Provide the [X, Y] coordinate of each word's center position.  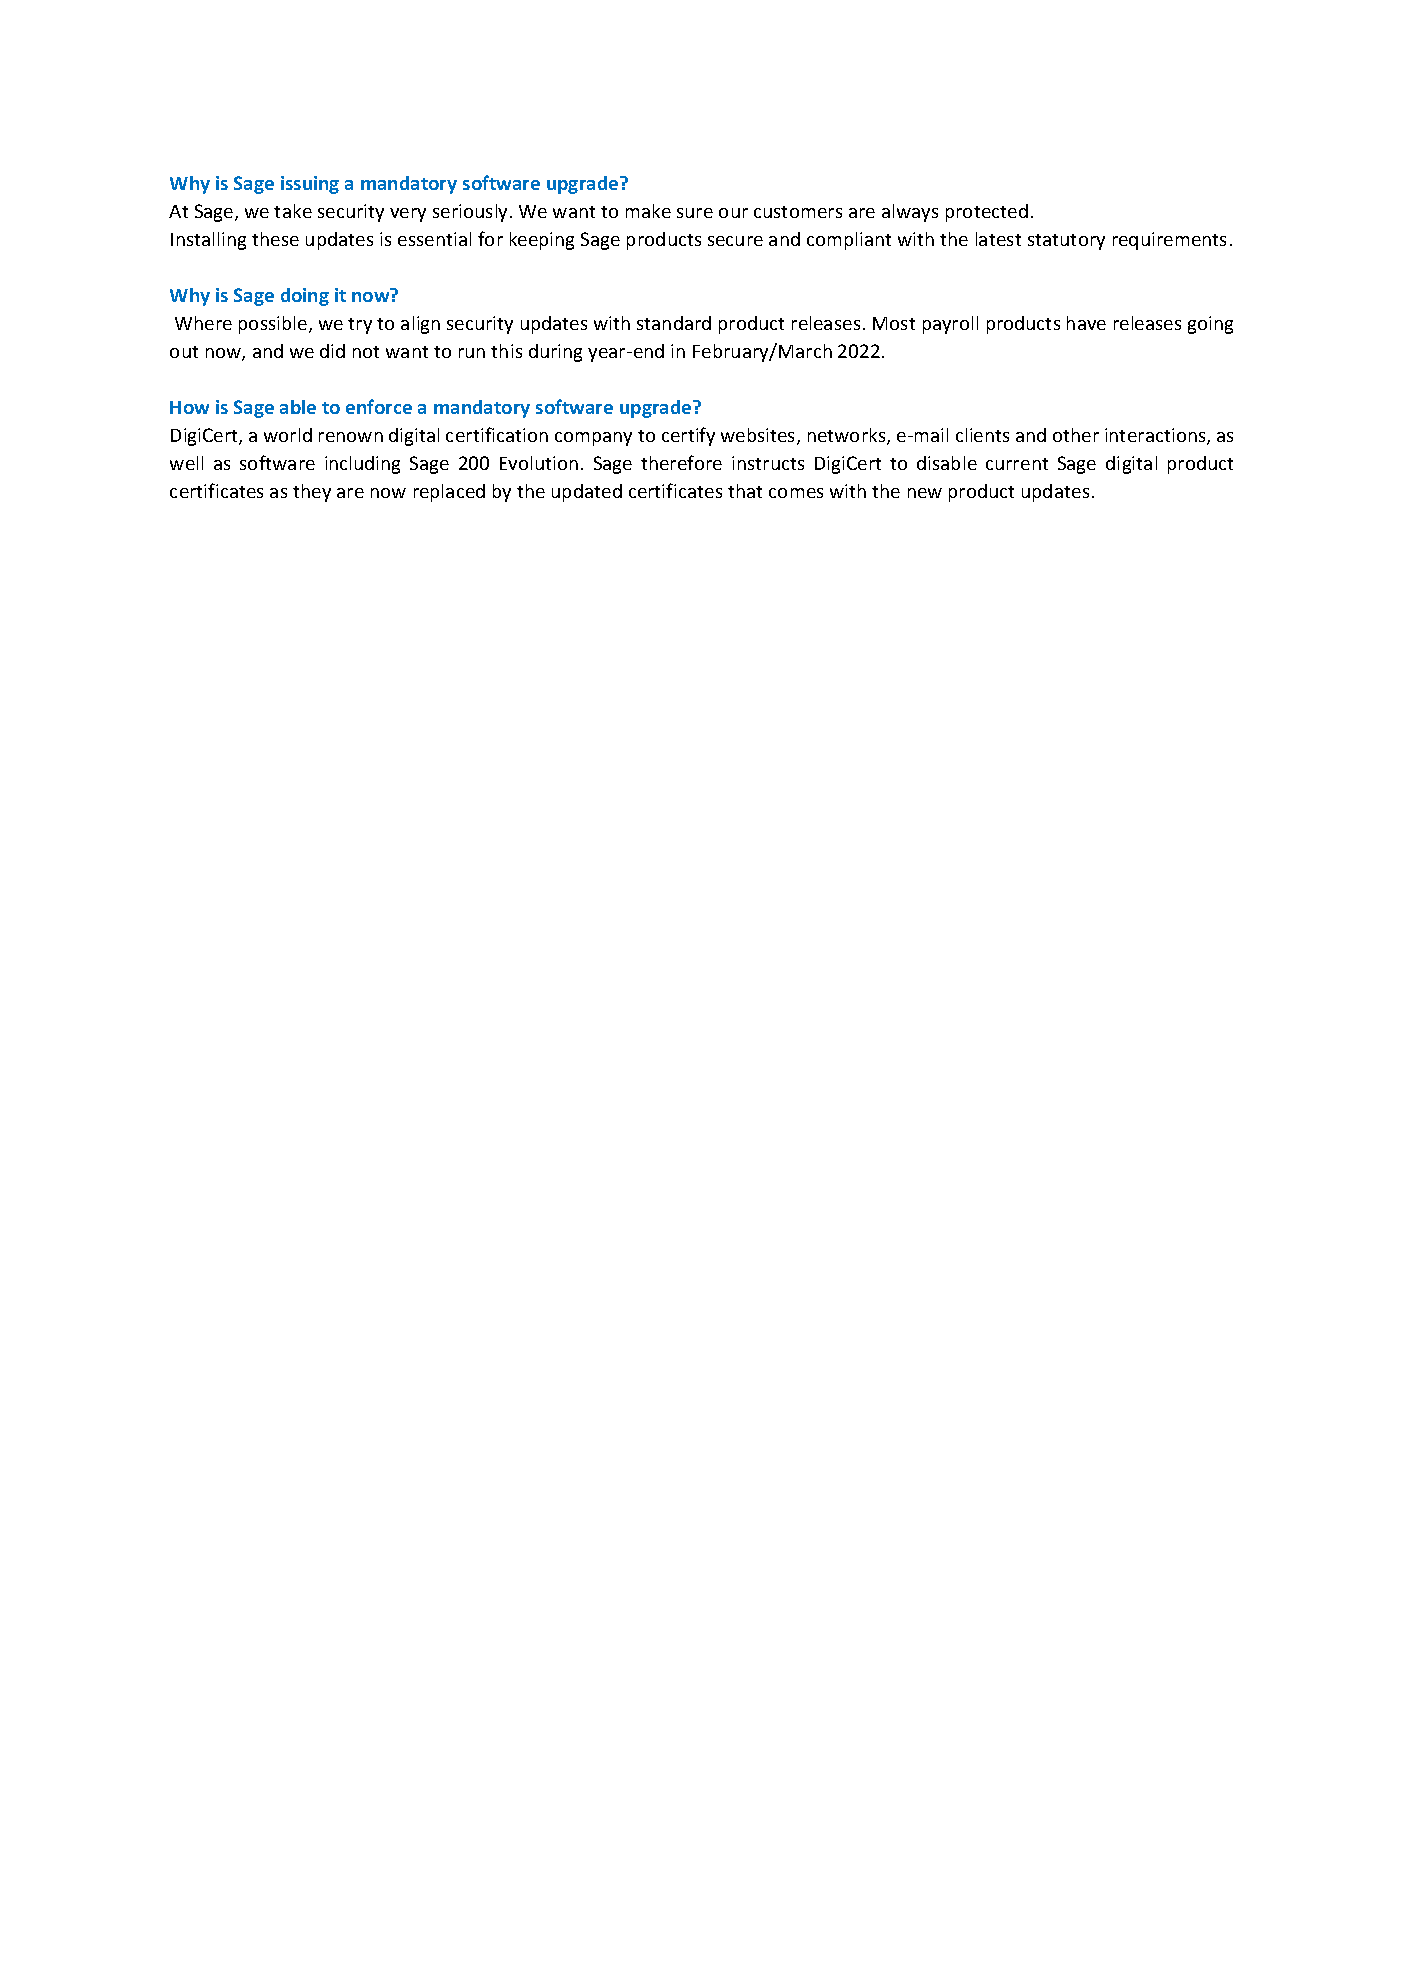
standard [674, 323]
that [745, 491]
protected [987, 213]
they [312, 493]
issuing [310, 185]
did [332, 351]
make [648, 211]
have [1086, 323]
